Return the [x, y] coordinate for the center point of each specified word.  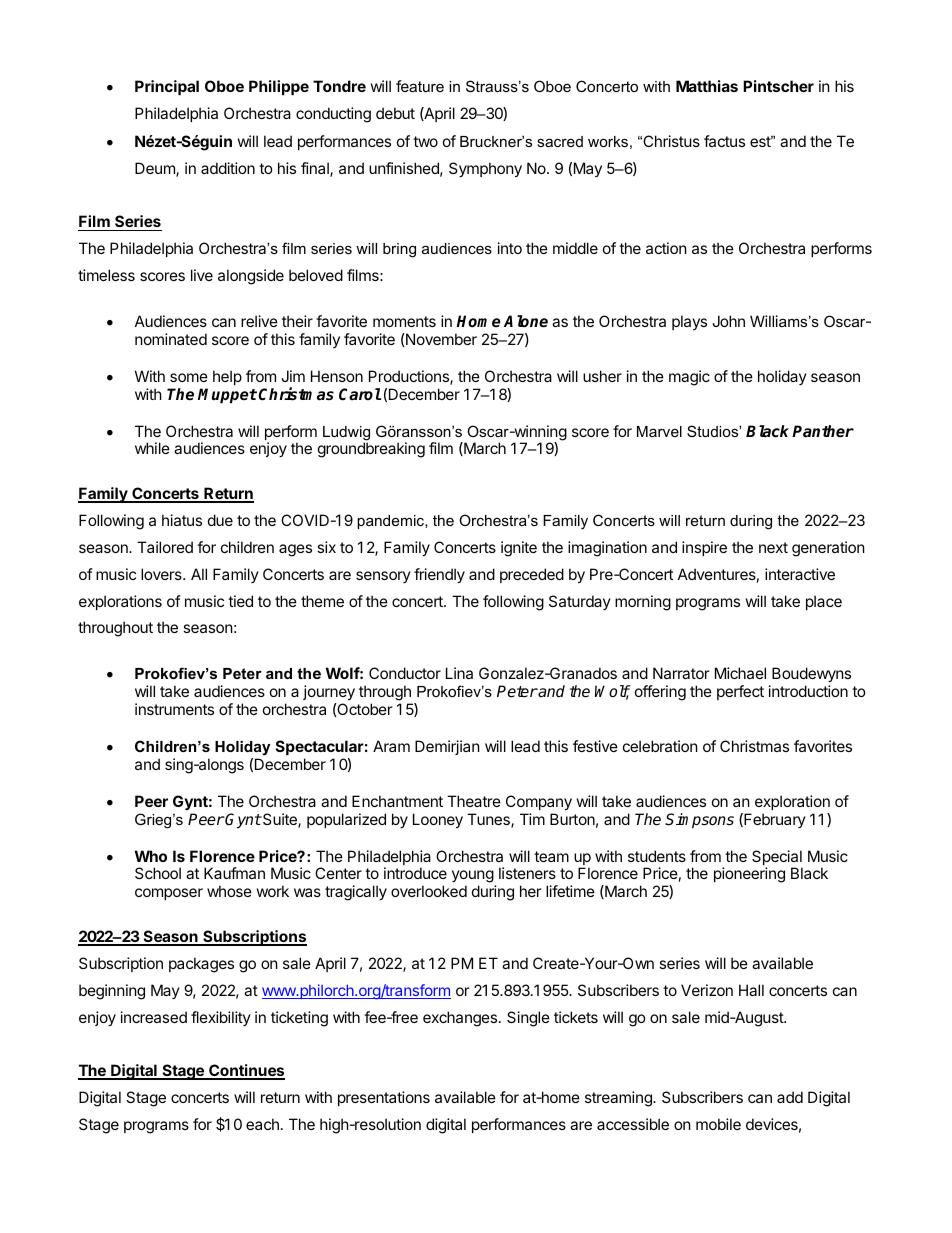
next [773, 547]
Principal [167, 87]
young [473, 878]
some [189, 377]
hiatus [182, 520]
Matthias [707, 86]
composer [169, 894]
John [728, 321]
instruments [174, 709]
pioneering [749, 875]
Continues [246, 1072]
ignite [519, 549]
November [440, 339]
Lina [459, 673]
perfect [740, 692]
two [425, 141]
